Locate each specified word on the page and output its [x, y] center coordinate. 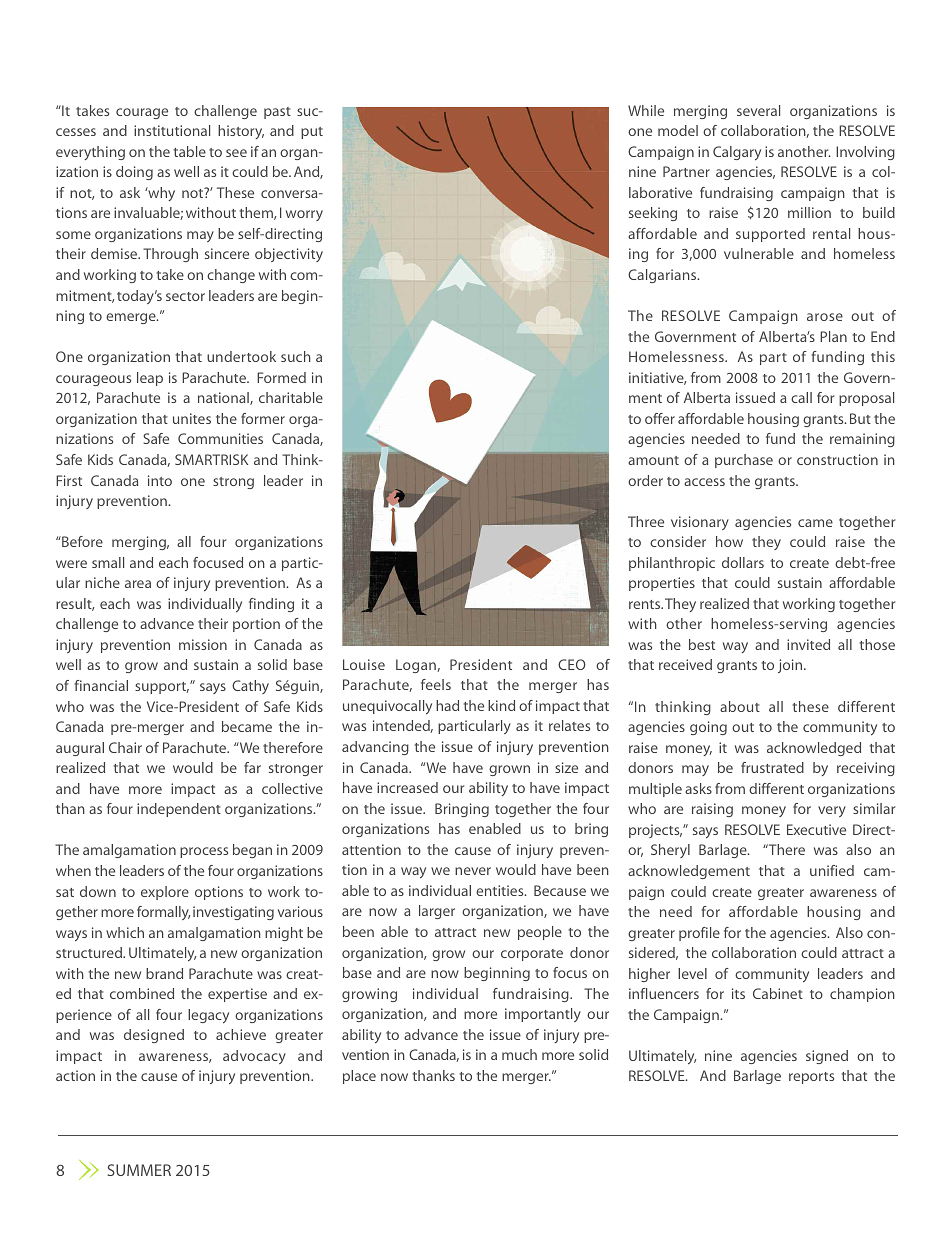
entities [501, 890]
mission [203, 644]
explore [165, 893]
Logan [417, 666]
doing [134, 173]
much [519, 1054]
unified [832, 870]
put [312, 133]
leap [150, 379]
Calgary [737, 153]
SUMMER [139, 1170]
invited [808, 644]
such [296, 356]
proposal [866, 399]
